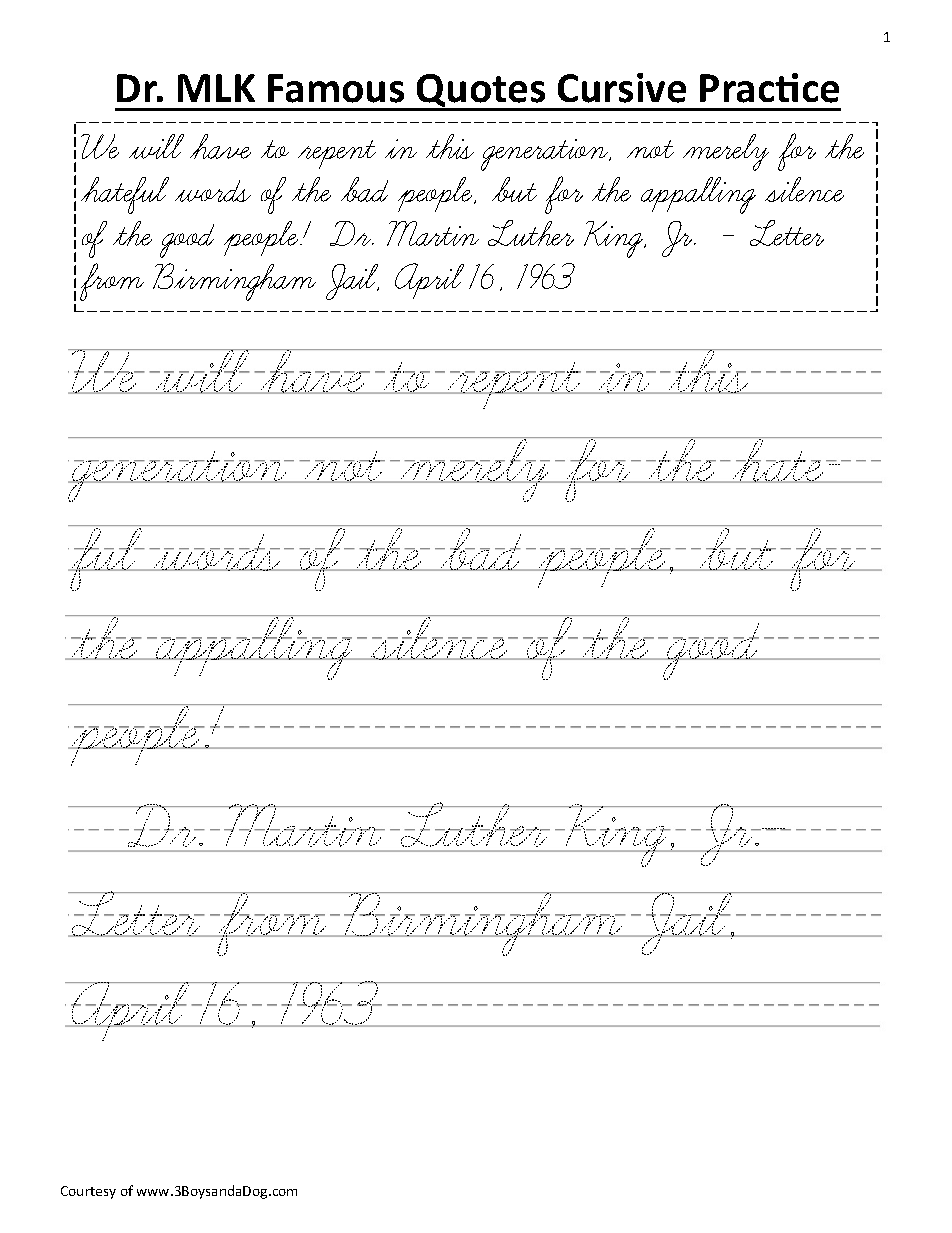 The image size is (952, 1233). Describe the element at coordinates (769, 88) in the image. I see `Practice` at that location.
